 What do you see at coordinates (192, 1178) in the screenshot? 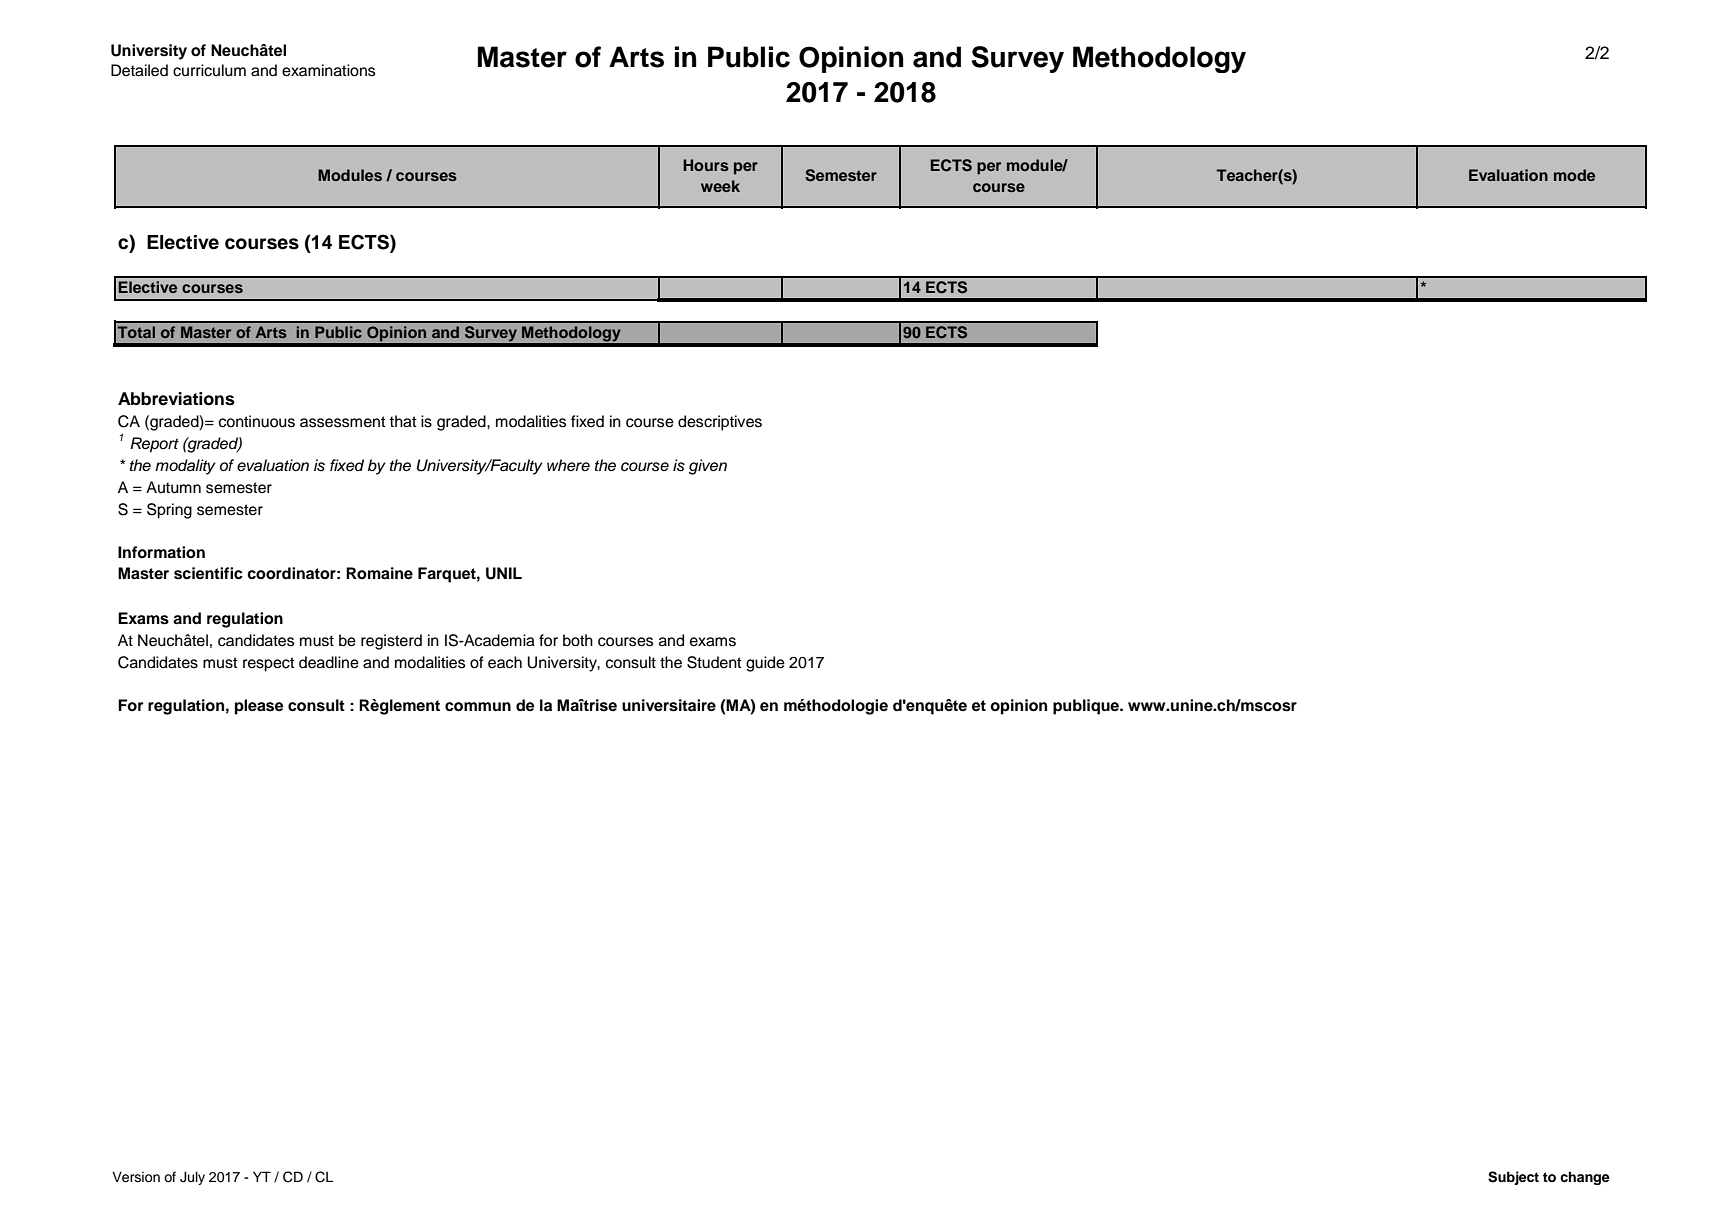
I see `July` at bounding box center [192, 1178].
